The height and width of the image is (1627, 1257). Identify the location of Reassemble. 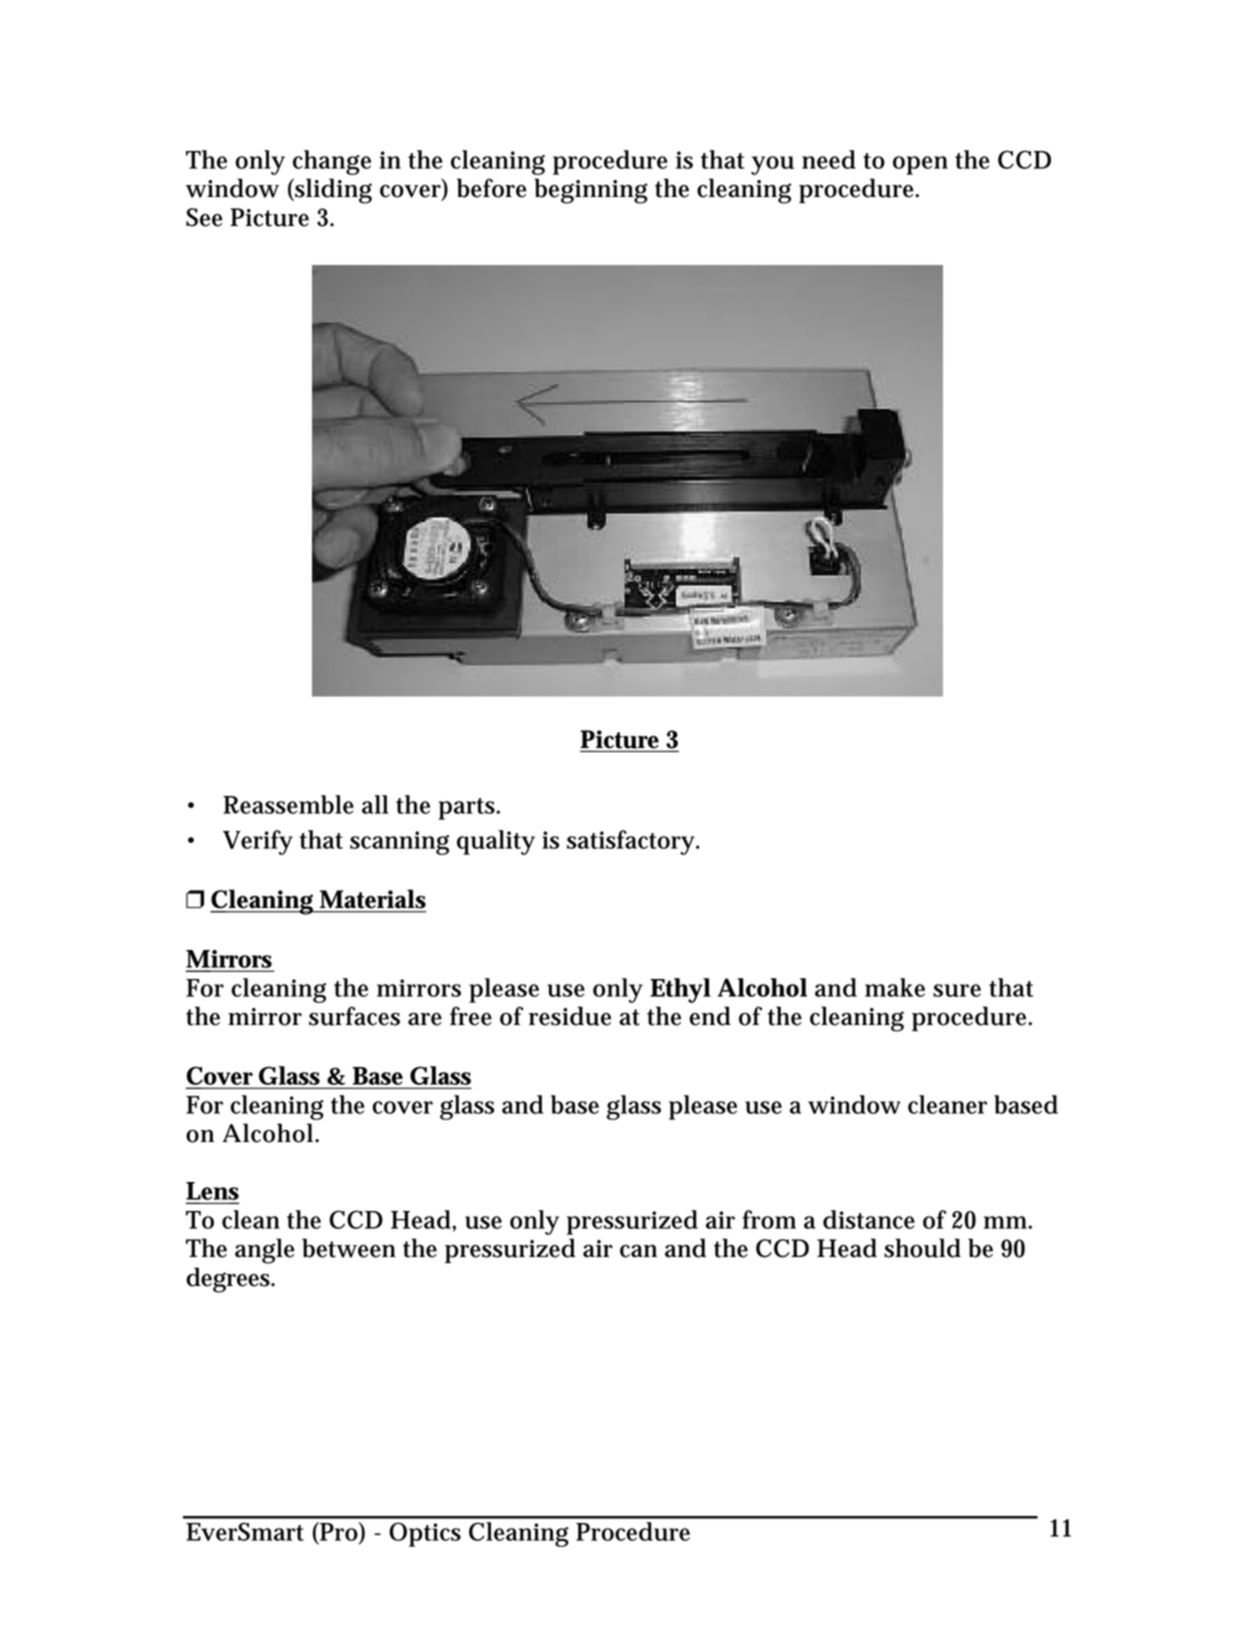
(288, 804).
